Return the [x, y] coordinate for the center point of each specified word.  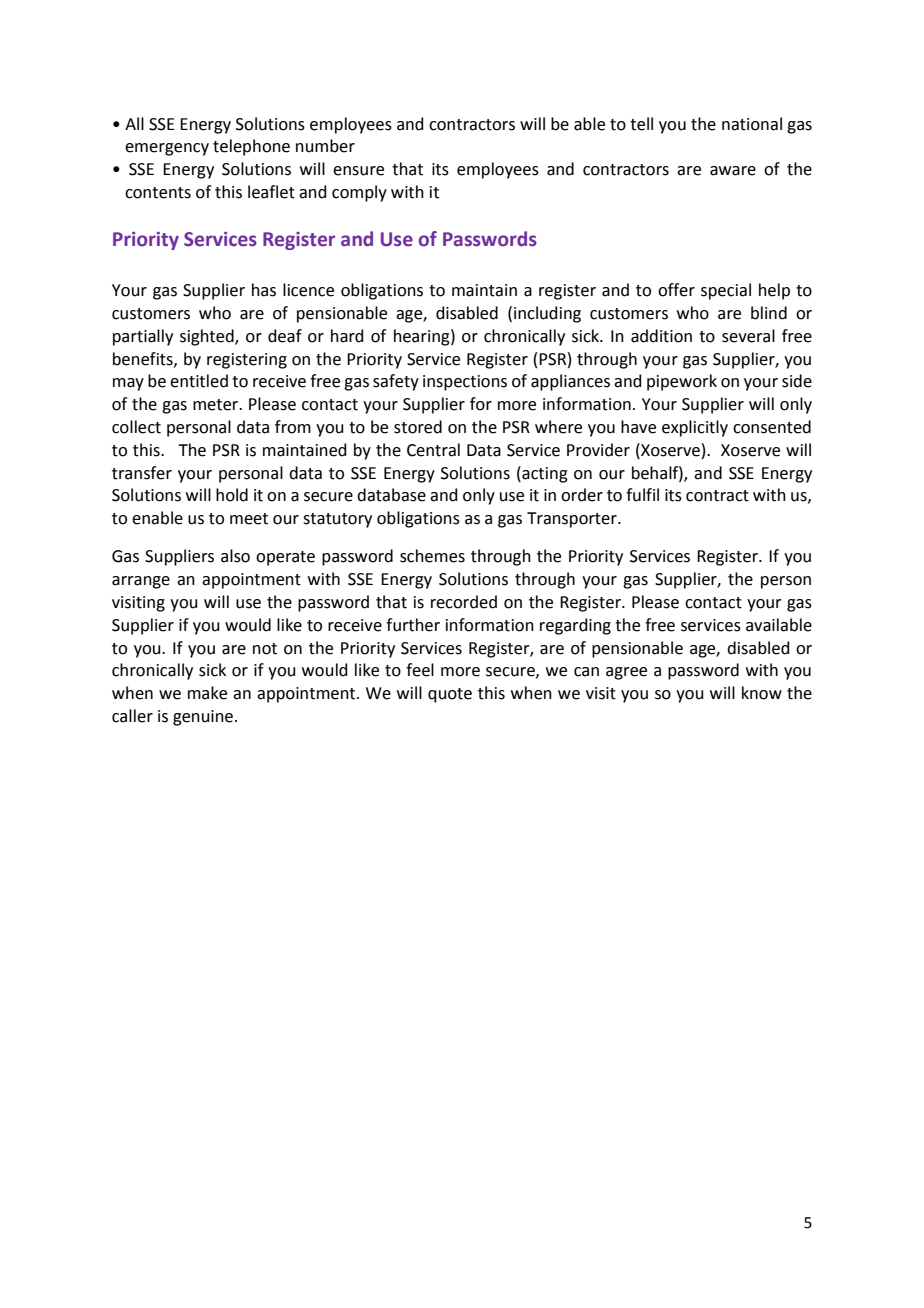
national [752, 124]
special [726, 291]
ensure [358, 171]
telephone [251, 147]
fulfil [642, 495]
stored [418, 427]
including [547, 314]
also [235, 556]
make [207, 693]
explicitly [695, 428]
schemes [432, 556]
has [264, 290]
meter [217, 405]
